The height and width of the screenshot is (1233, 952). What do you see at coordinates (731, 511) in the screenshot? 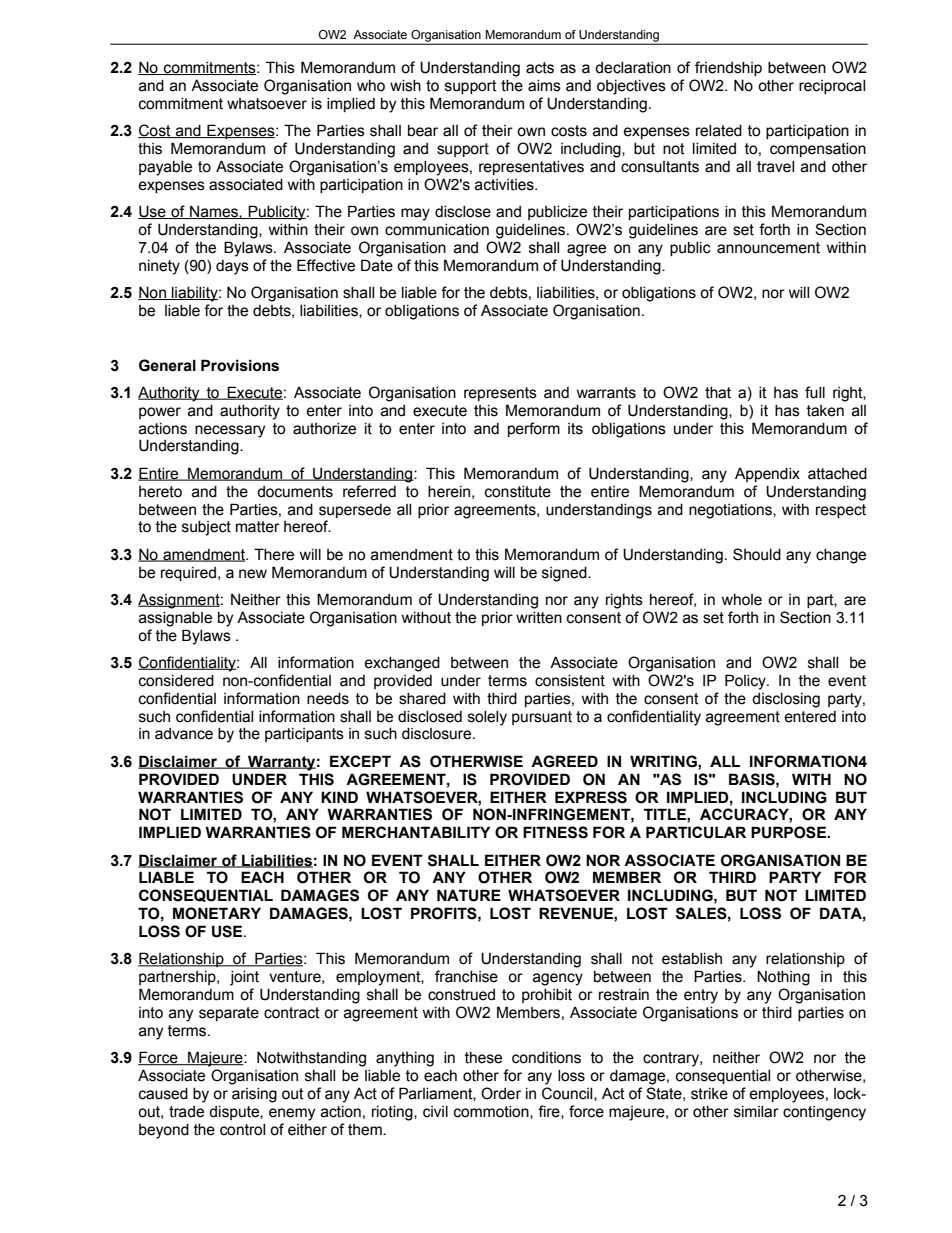
I see `negotiations` at bounding box center [731, 511].
